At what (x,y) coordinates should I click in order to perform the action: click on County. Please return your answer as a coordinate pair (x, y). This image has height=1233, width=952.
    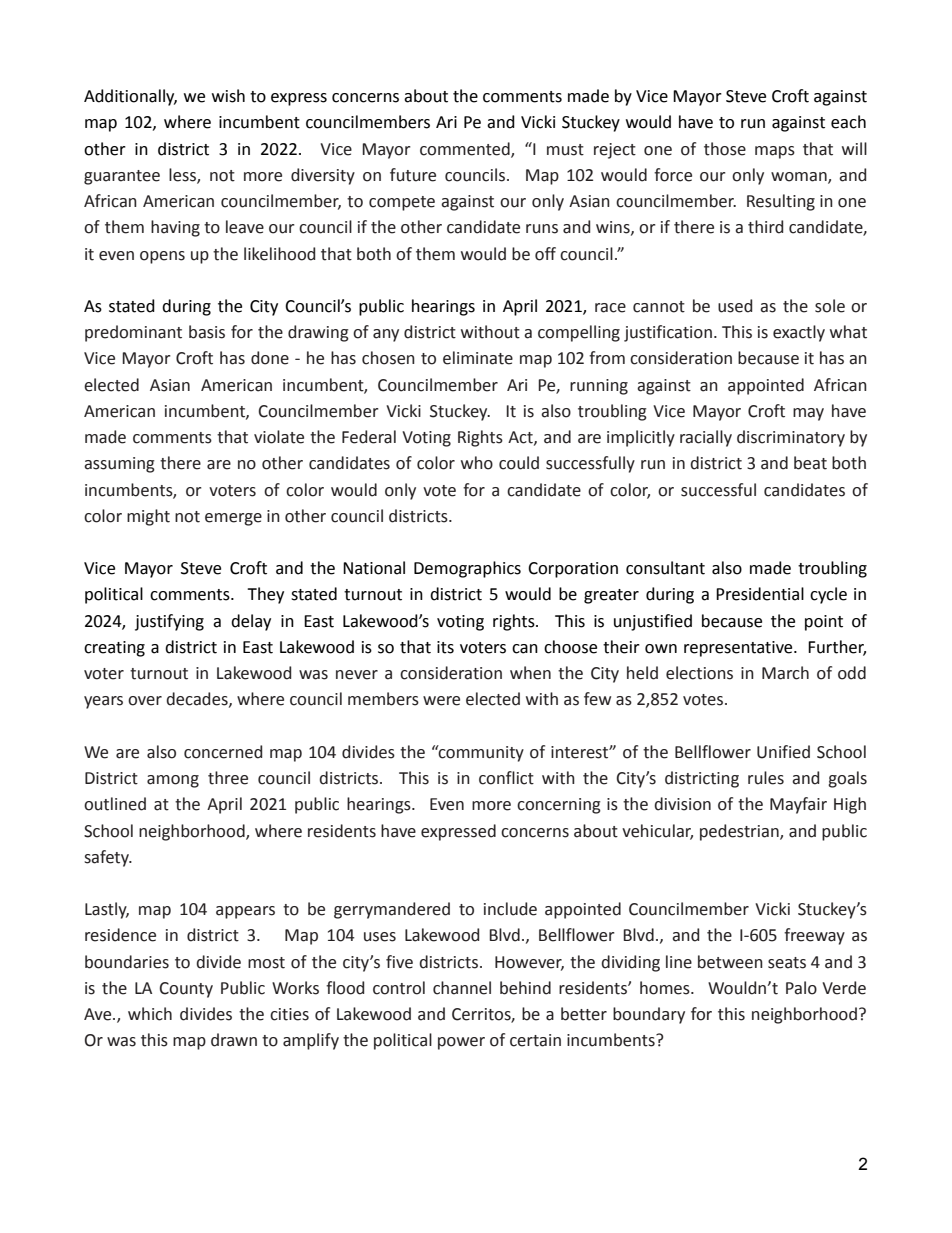
    Looking at the image, I should click on (186, 990).
